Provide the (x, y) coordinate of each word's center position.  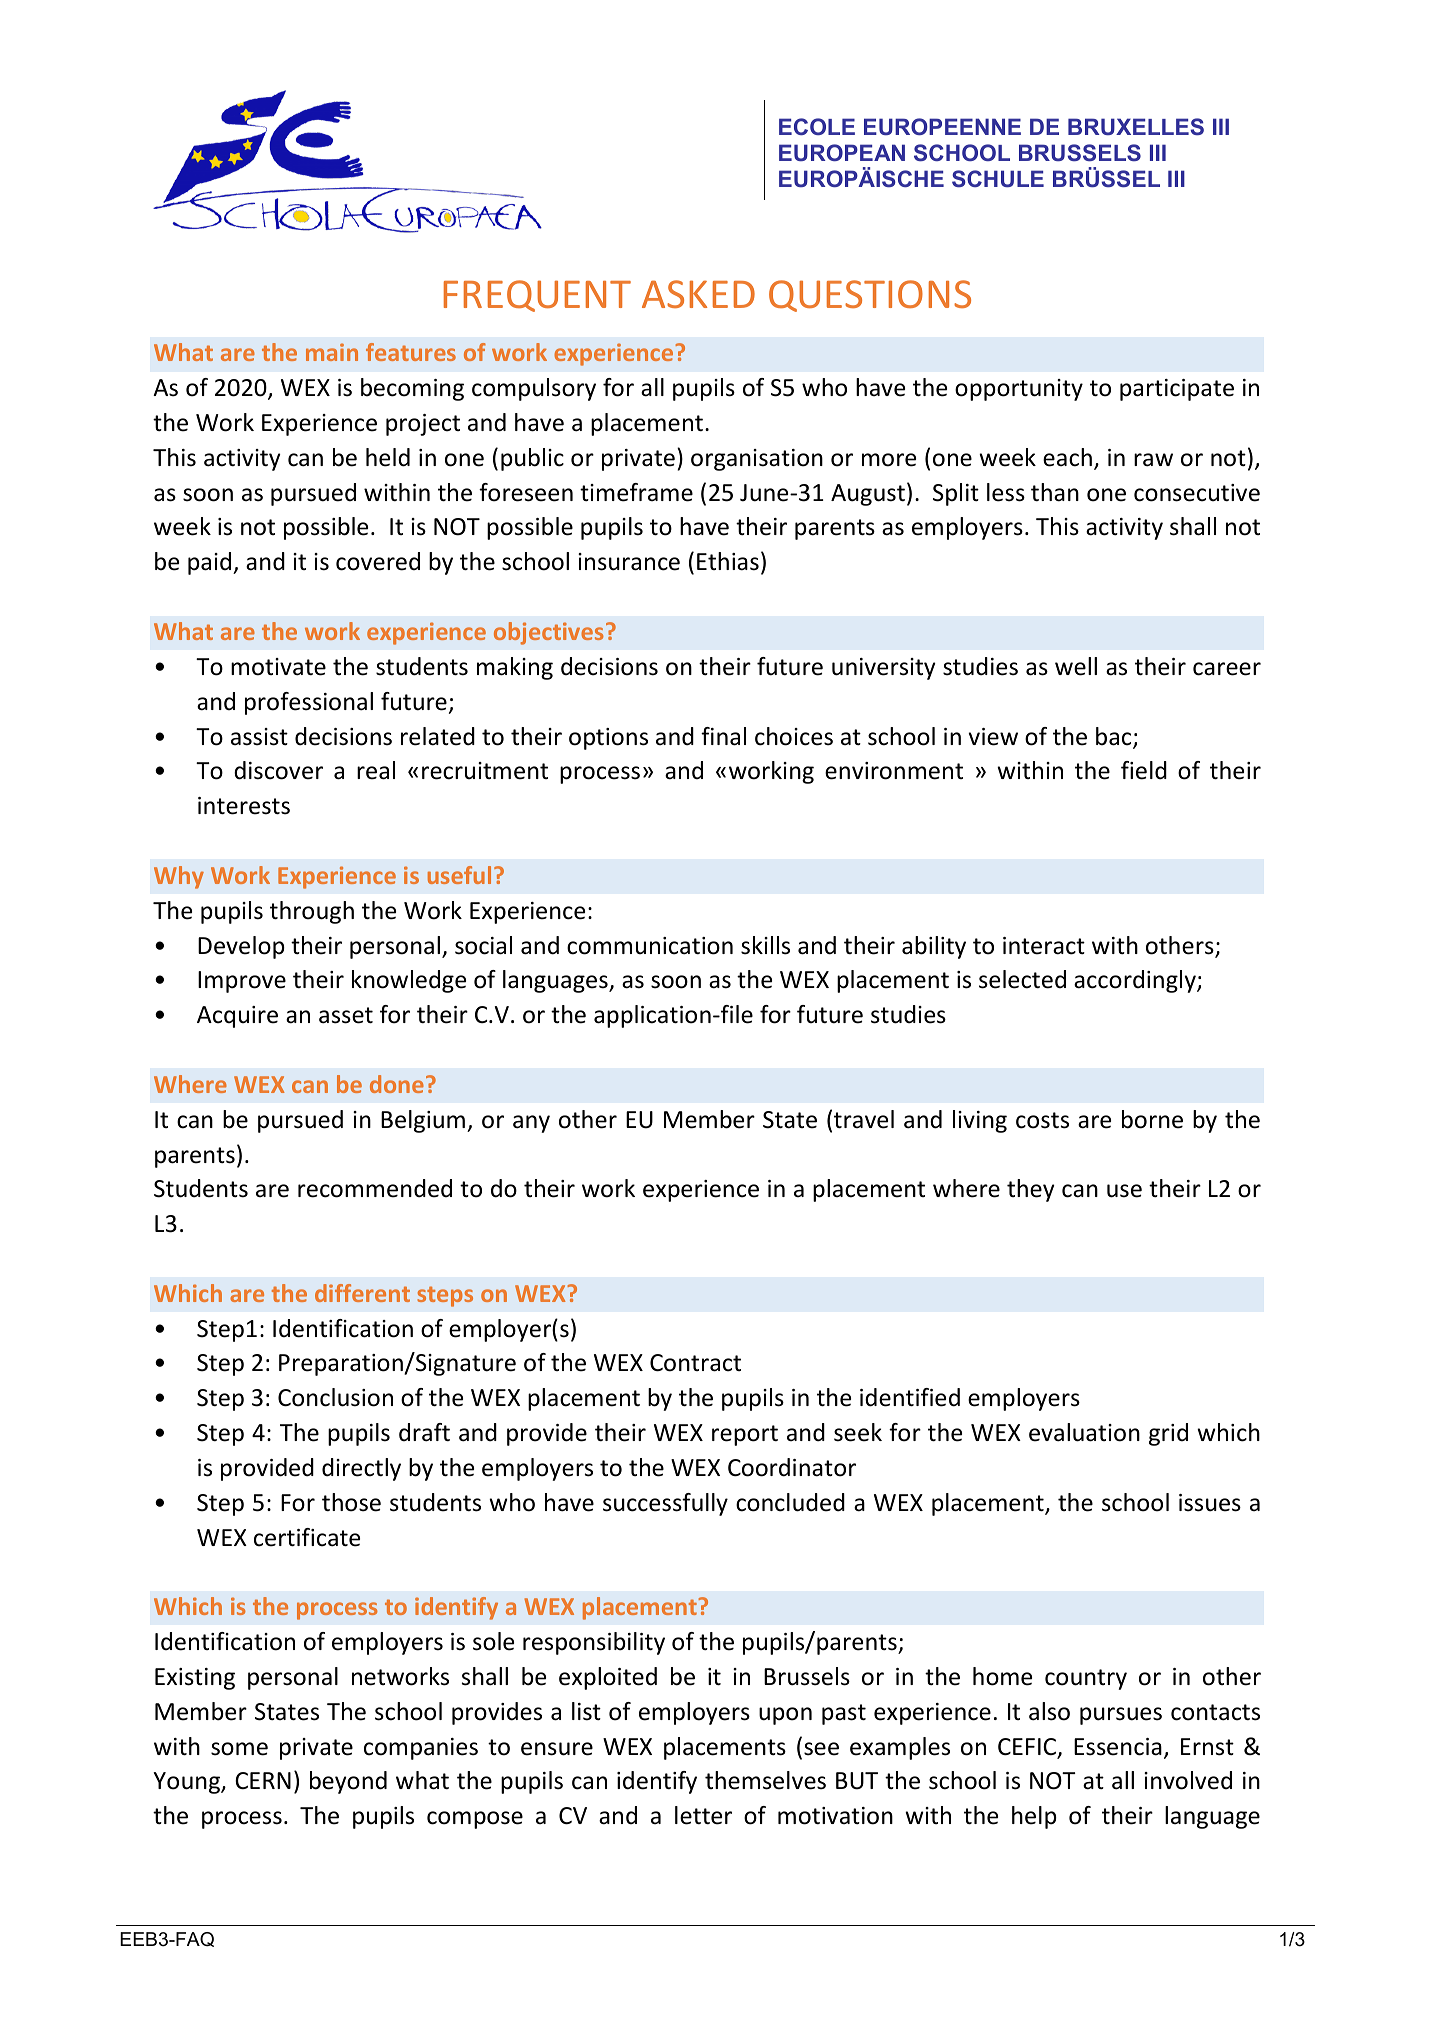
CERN (263, 1780)
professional (309, 703)
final (723, 736)
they (1030, 1190)
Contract (695, 1363)
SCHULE (998, 178)
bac (1115, 737)
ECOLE (817, 126)
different (362, 1293)
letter (703, 1815)
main (332, 352)
